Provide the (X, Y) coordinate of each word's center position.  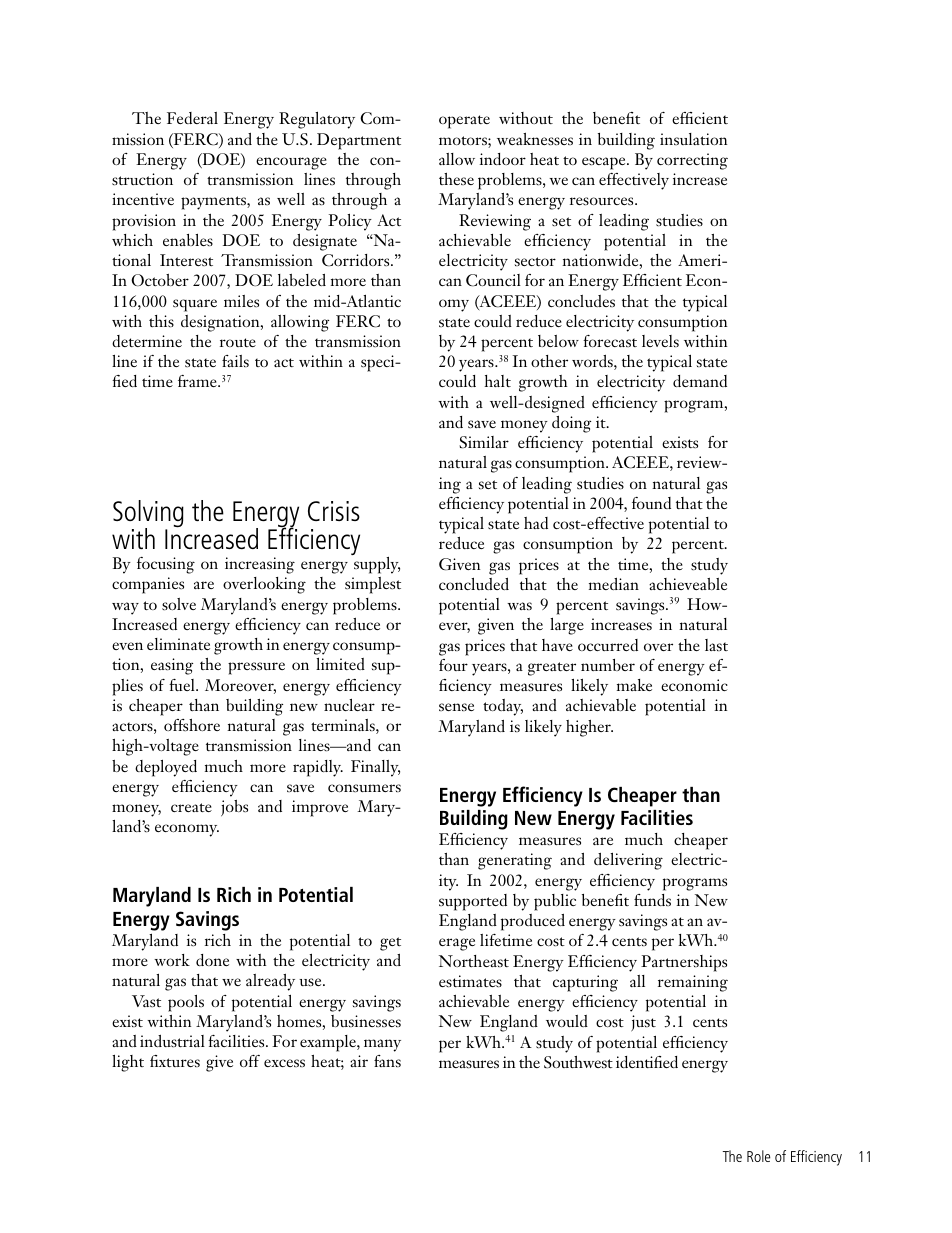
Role (758, 1156)
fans (387, 1061)
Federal (192, 118)
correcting (692, 161)
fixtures (175, 1061)
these (456, 179)
